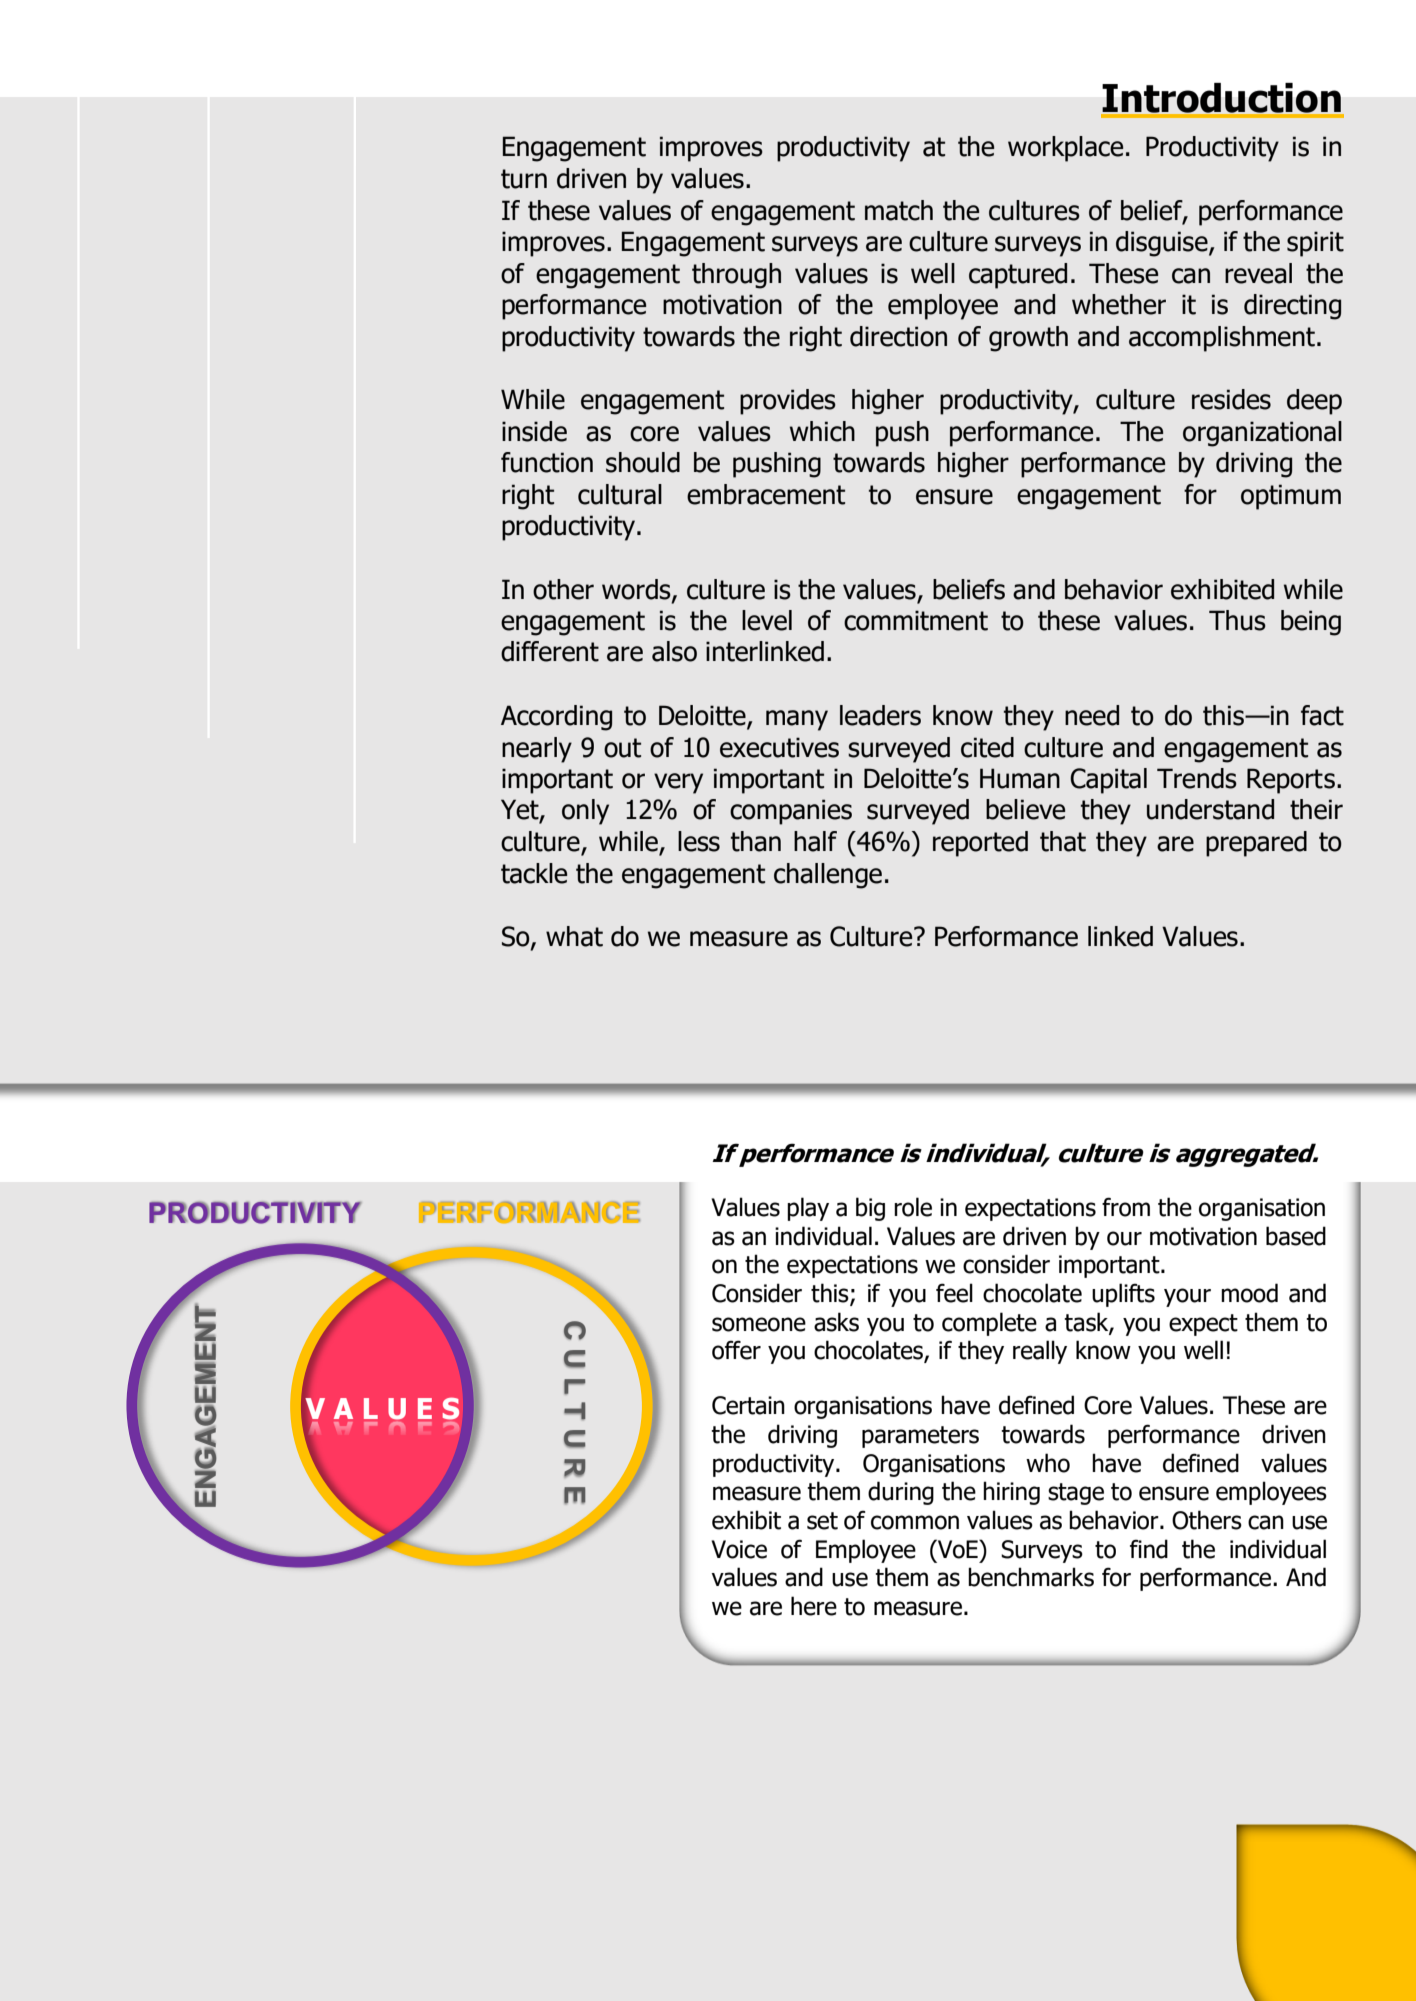  What do you see at coordinates (980, 844) in the screenshot?
I see `reported` at bounding box center [980, 844].
